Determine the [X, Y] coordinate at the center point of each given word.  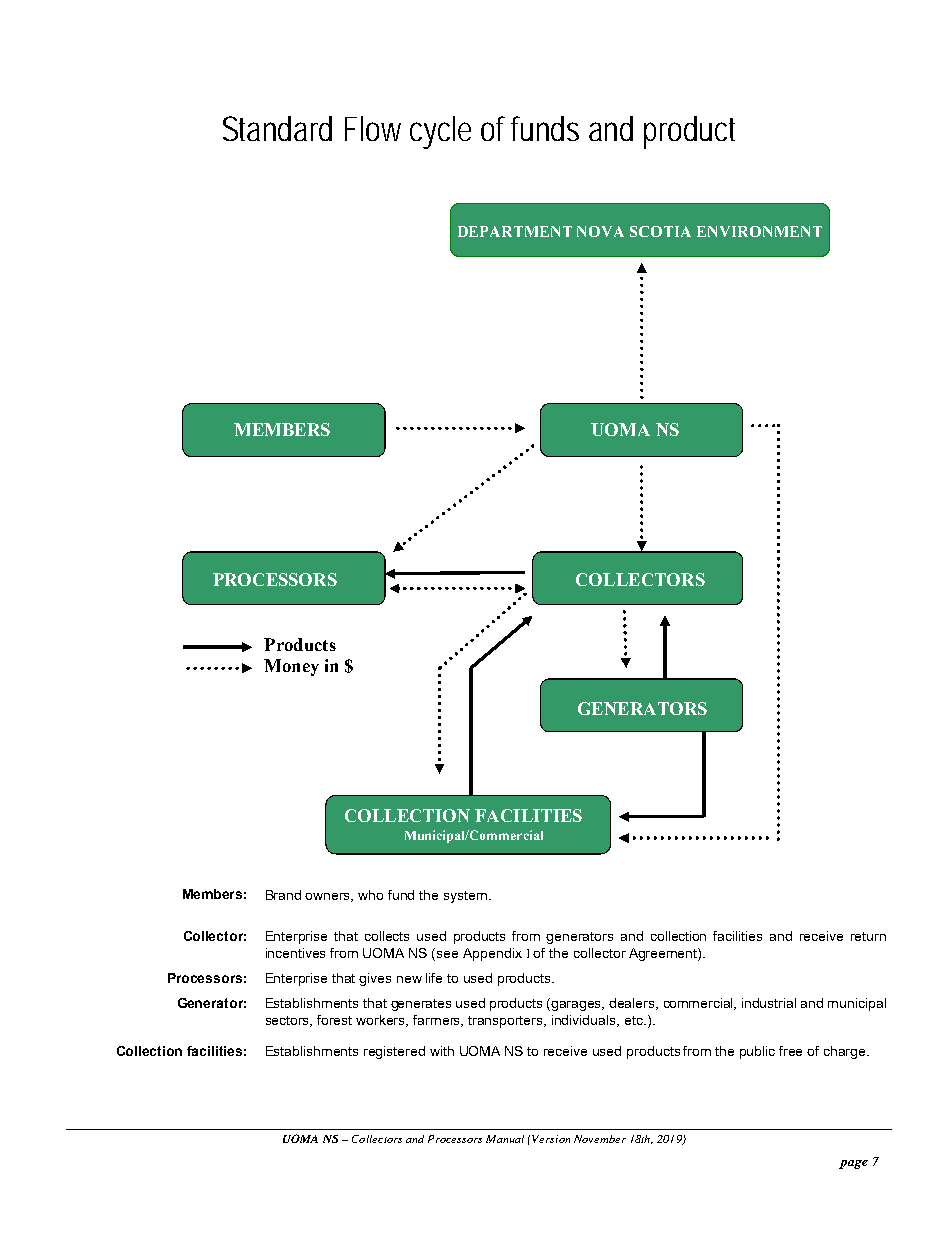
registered [394, 1052]
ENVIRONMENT [759, 231]
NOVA [600, 231]
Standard [277, 128]
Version [551, 1139]
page [853, 1164]
